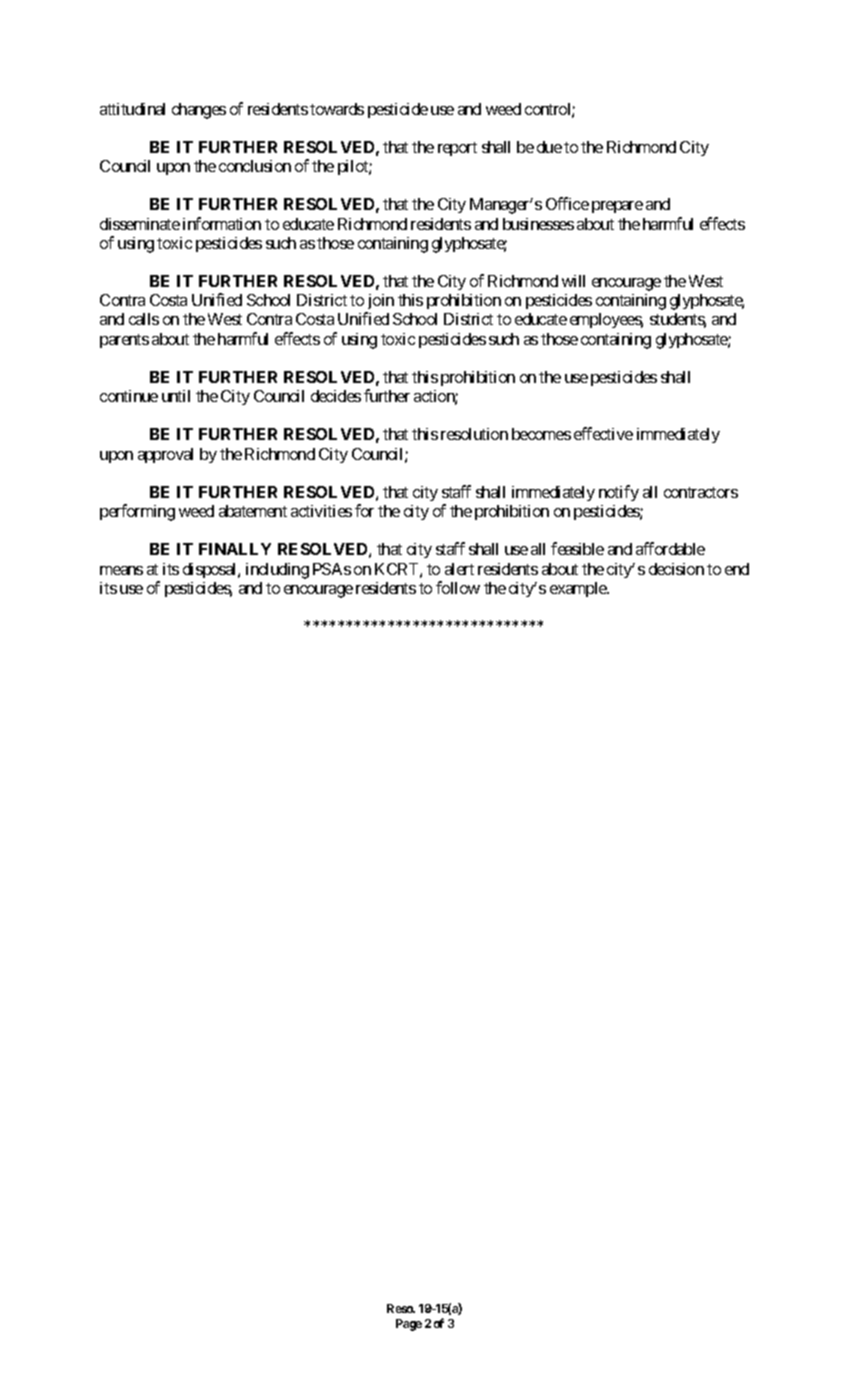 This image has height=1400, width=849. What do you see at coordinates (457, 149) in the image?
I see `report` at bounding box center [457, 149].
